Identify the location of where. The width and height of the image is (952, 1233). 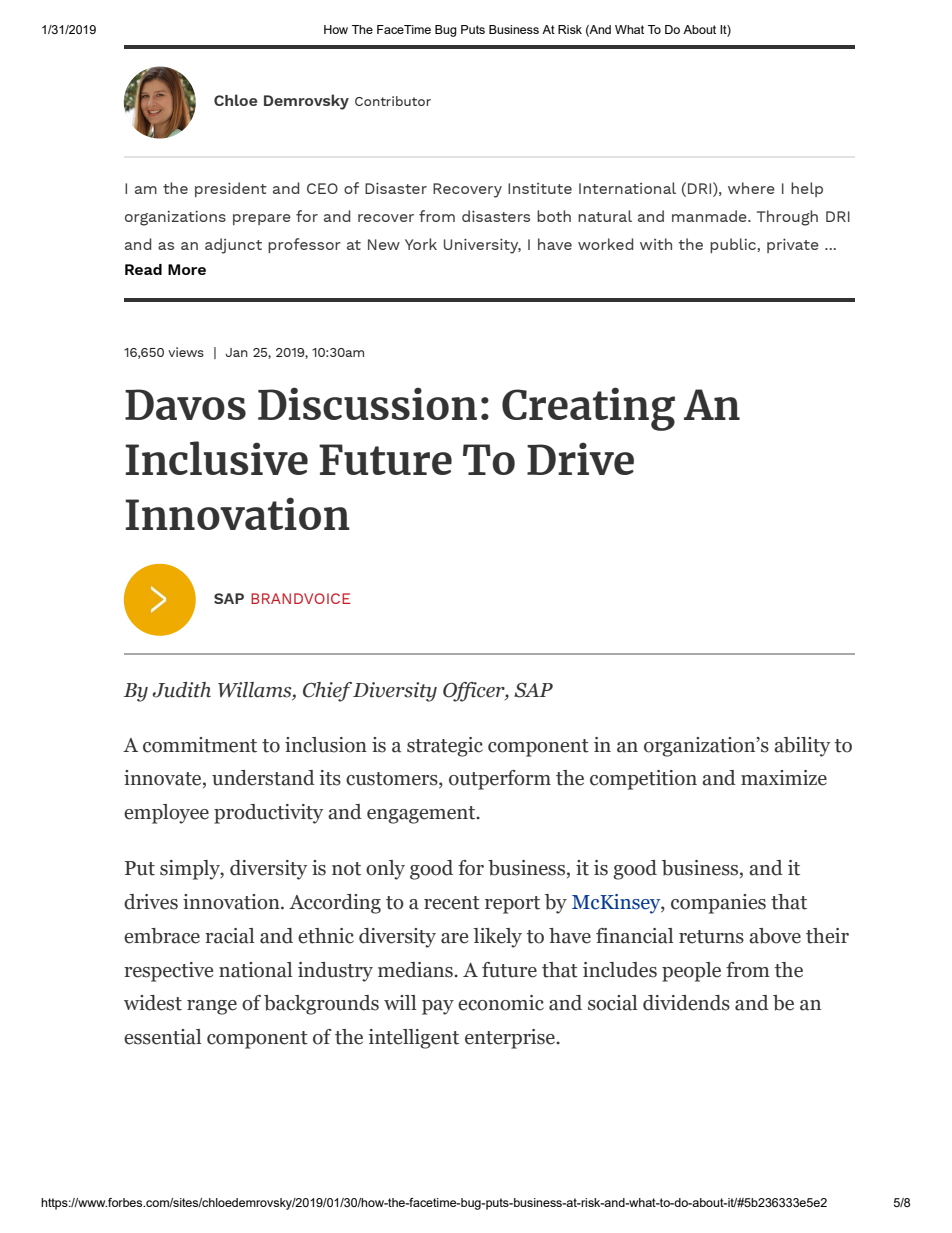
(751, 188).
